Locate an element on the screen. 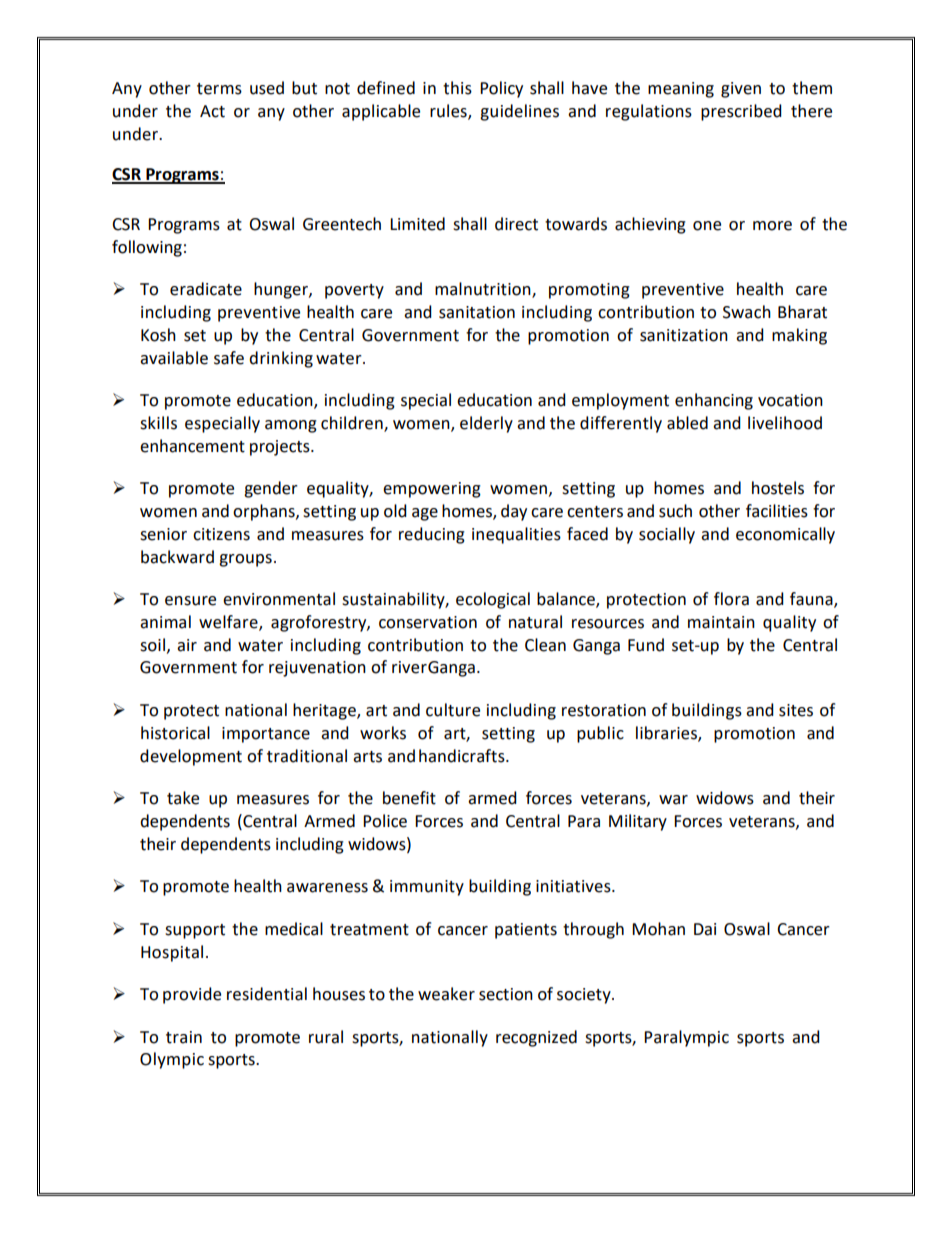 This screenshot has width=952, height=1233. Act is located at coordinates (212, 111).
